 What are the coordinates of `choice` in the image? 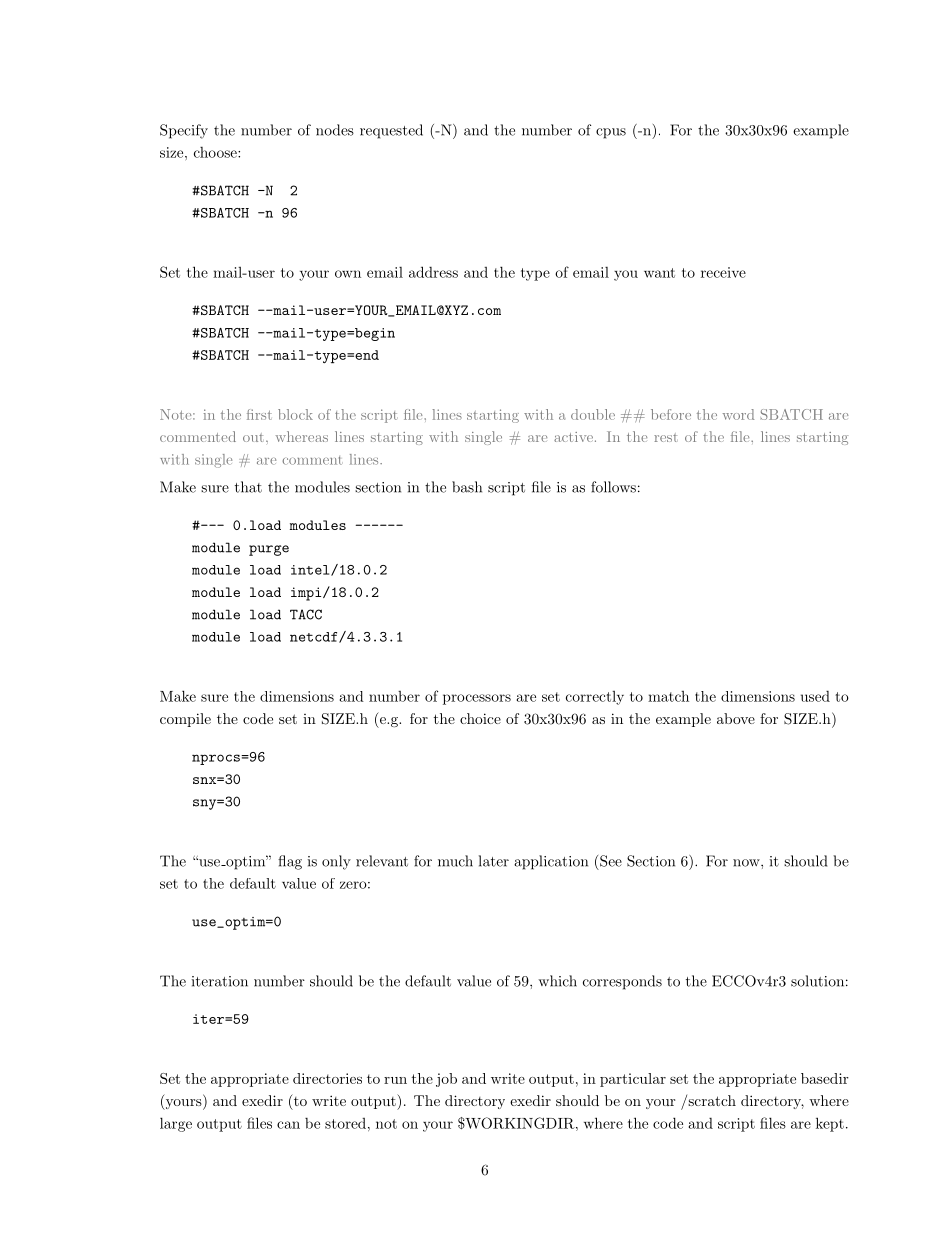 It's located at (480, 718).
